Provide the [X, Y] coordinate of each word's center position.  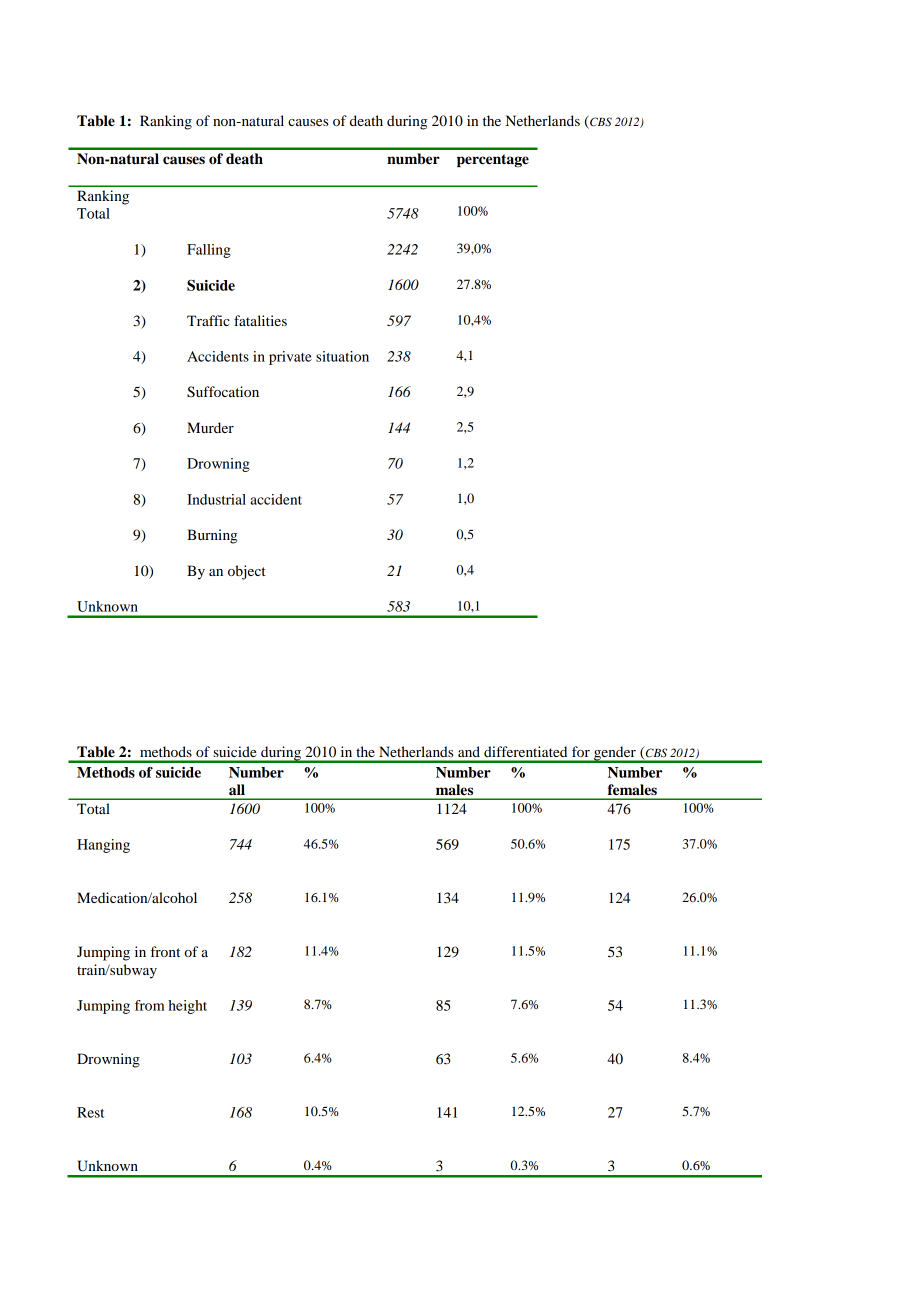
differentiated [525, 751]
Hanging [103, 846]
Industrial [216, 499]
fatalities [260, 320]
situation [342, 356]
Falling [209, 251]
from [149, 1005]
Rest [90, 1112]
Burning [212, 536]
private [290, 358]
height [187, 1007]
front [165, 951]
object [247, 572]
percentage [493, 160]
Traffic [208, 320]
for [581, 751]
